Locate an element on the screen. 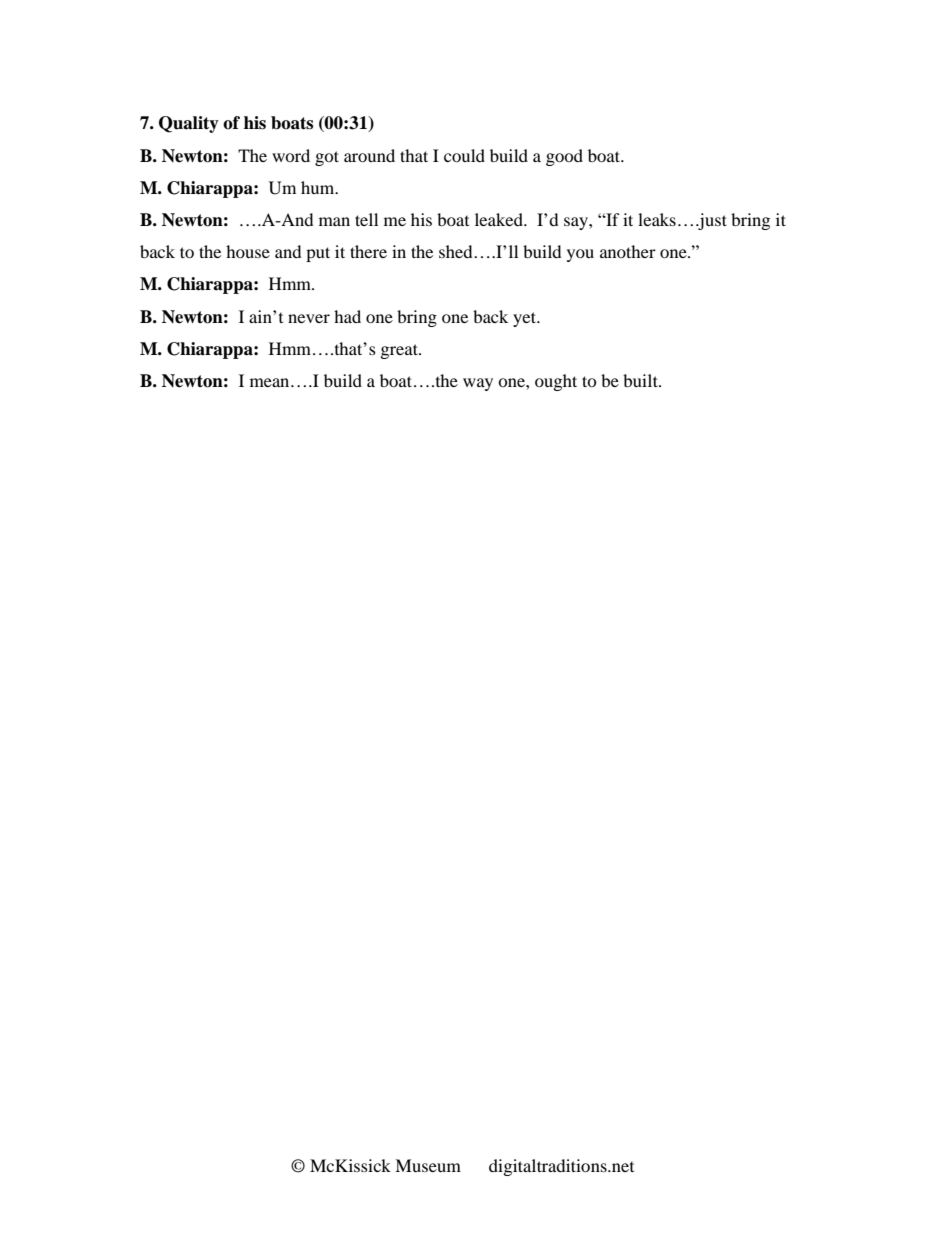 The height and width of the screenshot is (1233, 952). Museum is located at coordinates (428, 1165).
